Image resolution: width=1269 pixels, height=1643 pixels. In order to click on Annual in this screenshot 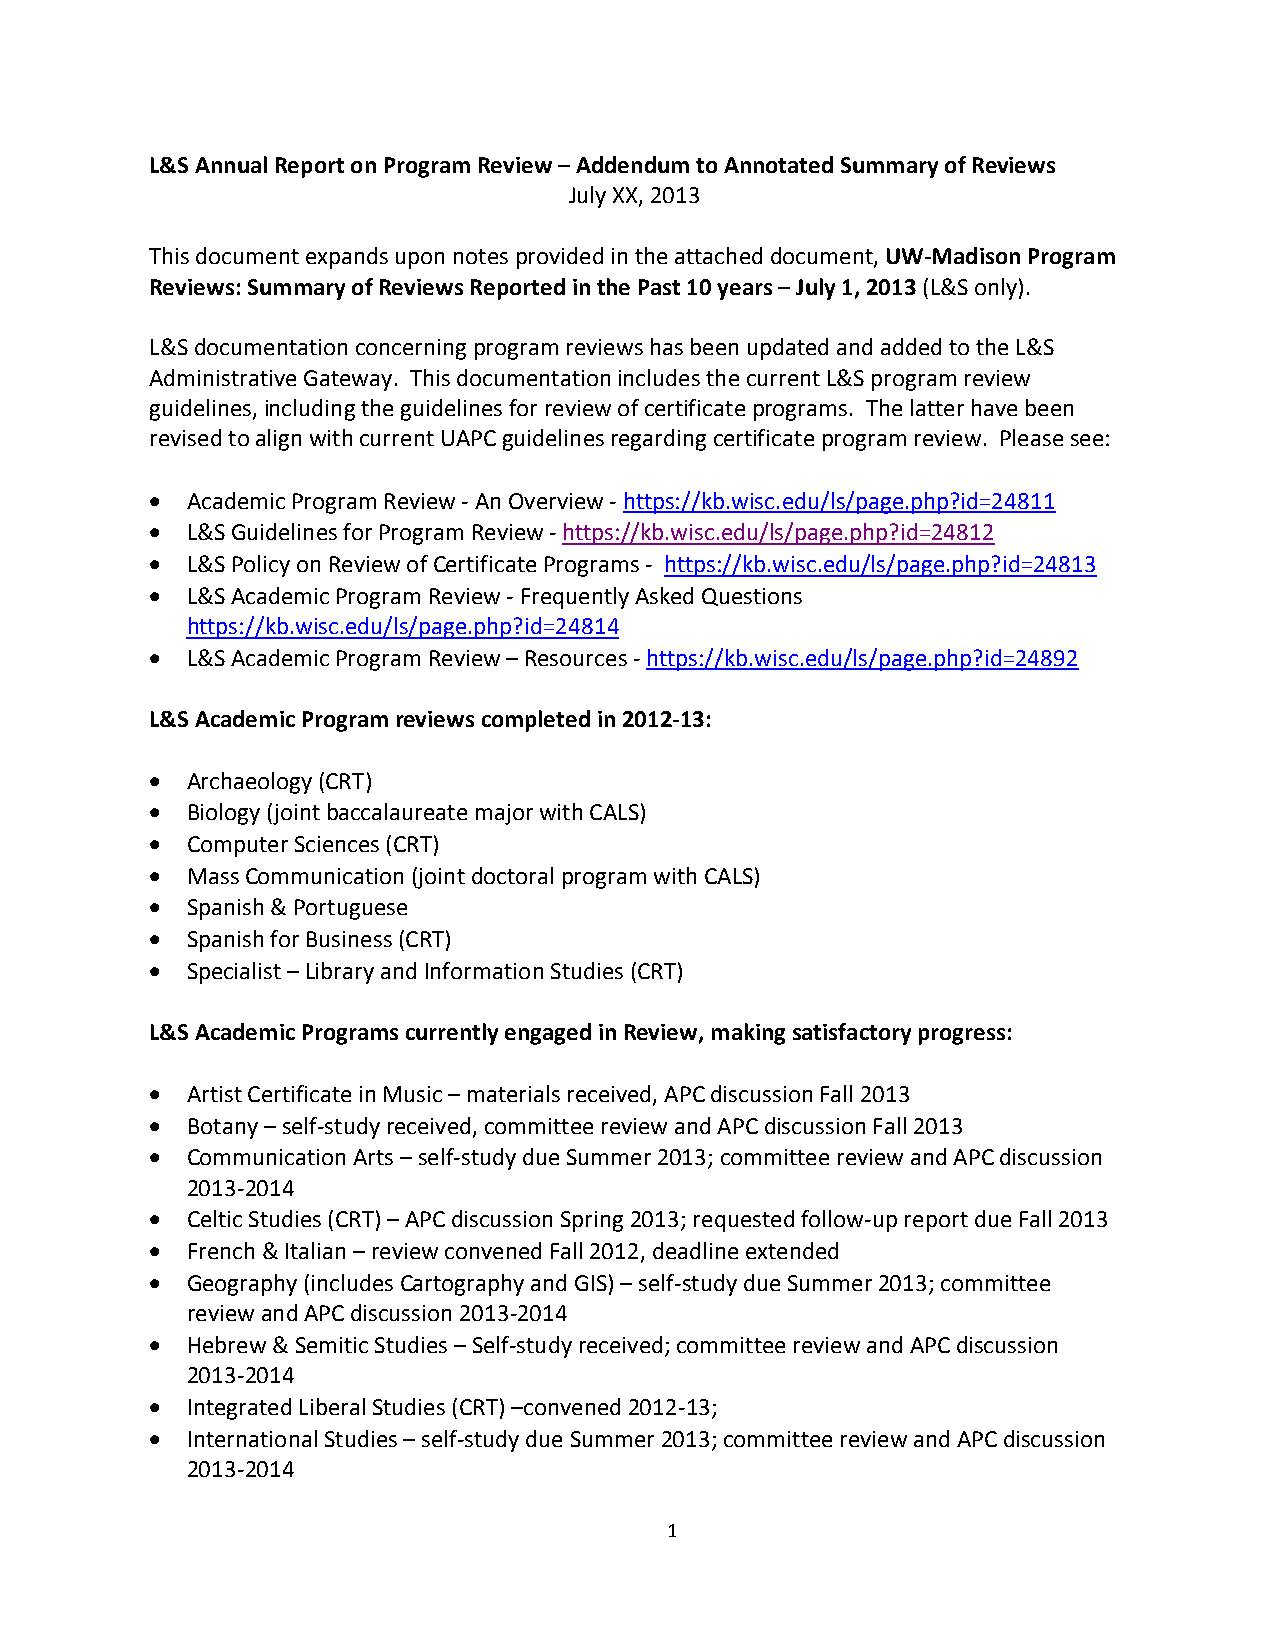, I will do `click(231, 164)`.
